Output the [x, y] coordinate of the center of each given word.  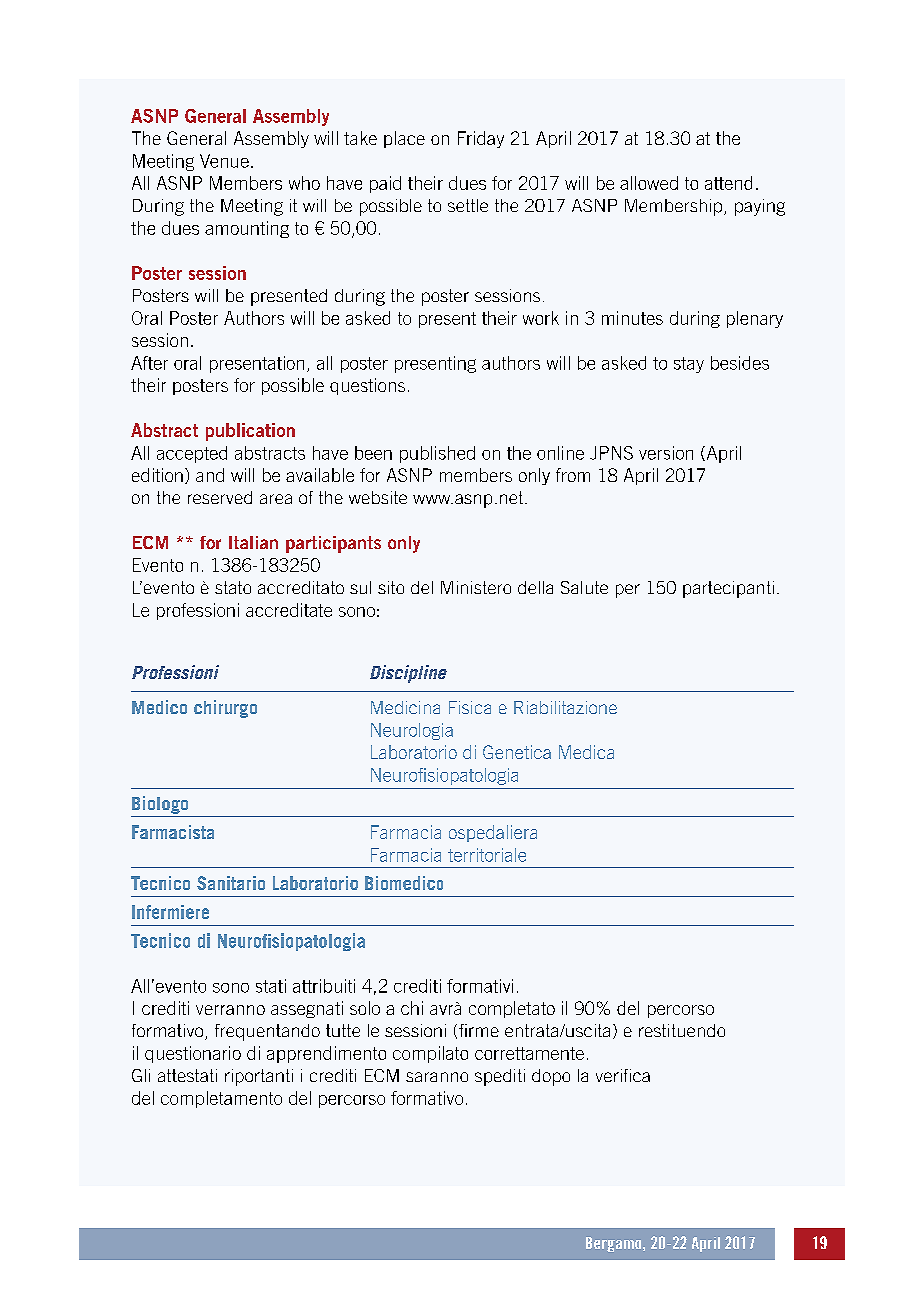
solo [365, 1008]
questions [367, 386]
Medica [586, 752]
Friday [481, 139]
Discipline [408, 674]
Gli [141, 1075]
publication [250, 432]
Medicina [405, 707]
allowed [649, 183]
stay [689, 365]
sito [391, 587]
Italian [253, 542]
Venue [224, 161]
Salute [584, 587]
